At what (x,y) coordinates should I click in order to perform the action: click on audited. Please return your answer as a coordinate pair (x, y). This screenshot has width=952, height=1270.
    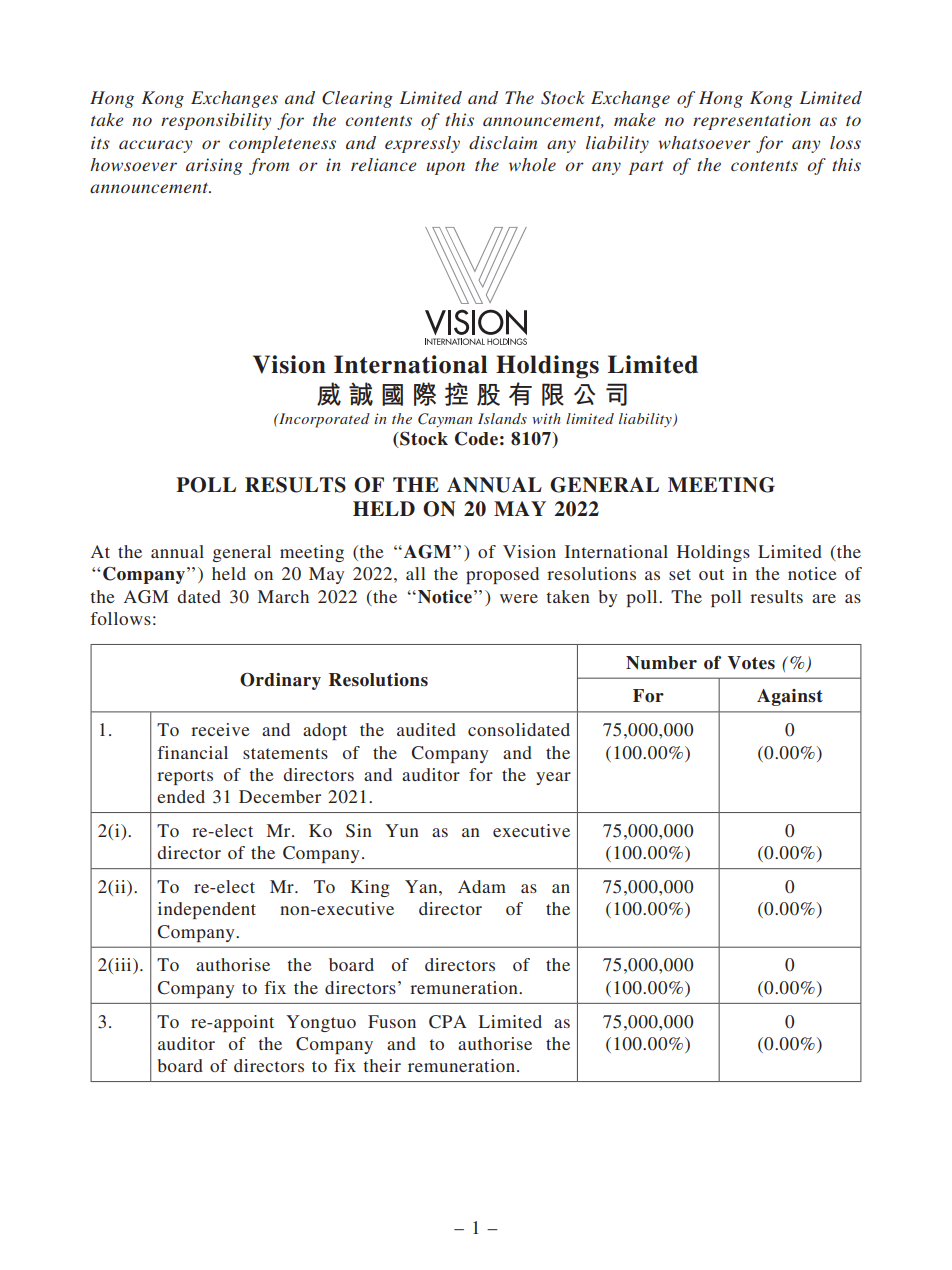
    Looking at the image, I should click on (426, 729).
